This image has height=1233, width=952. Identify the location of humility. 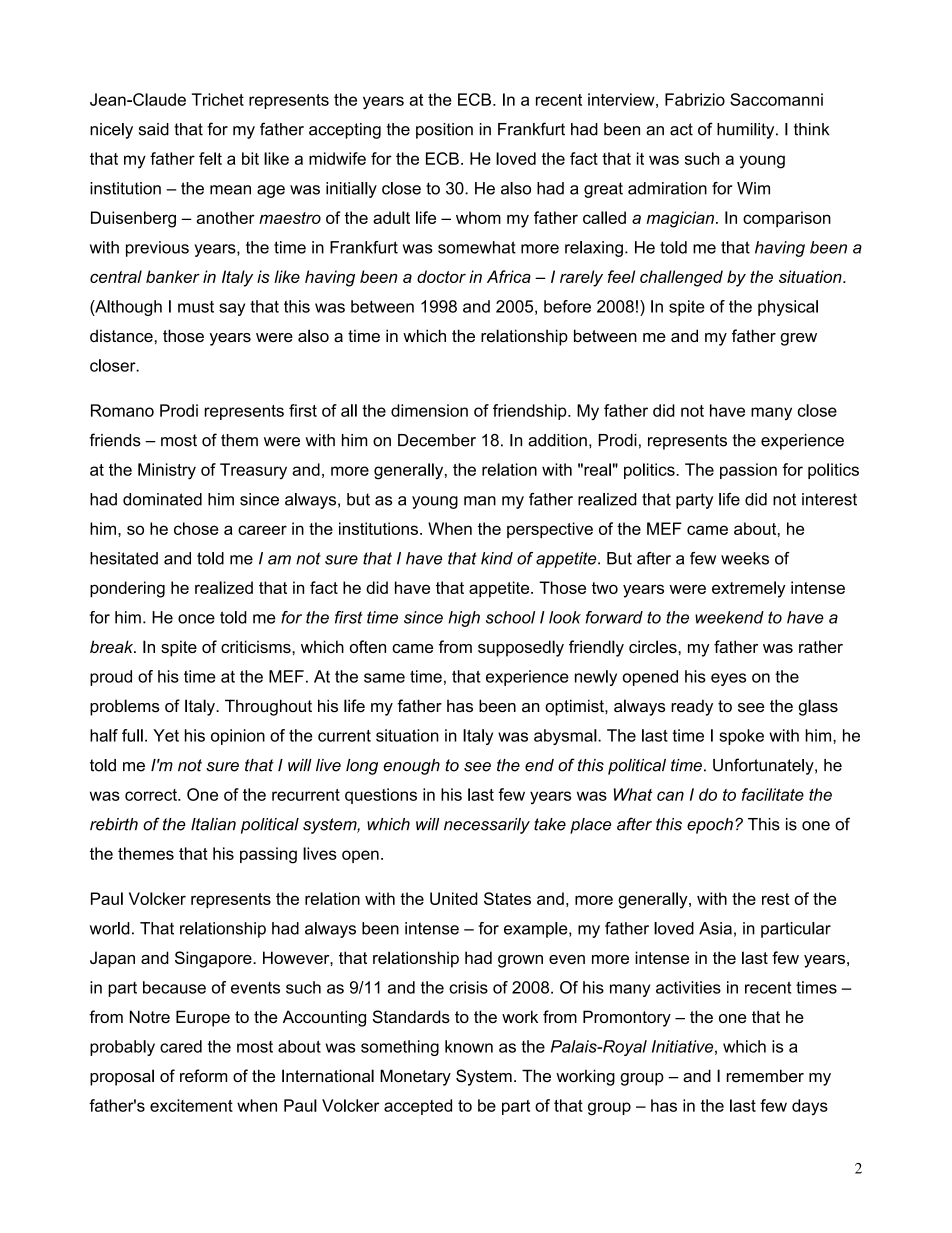
(747, 131).
